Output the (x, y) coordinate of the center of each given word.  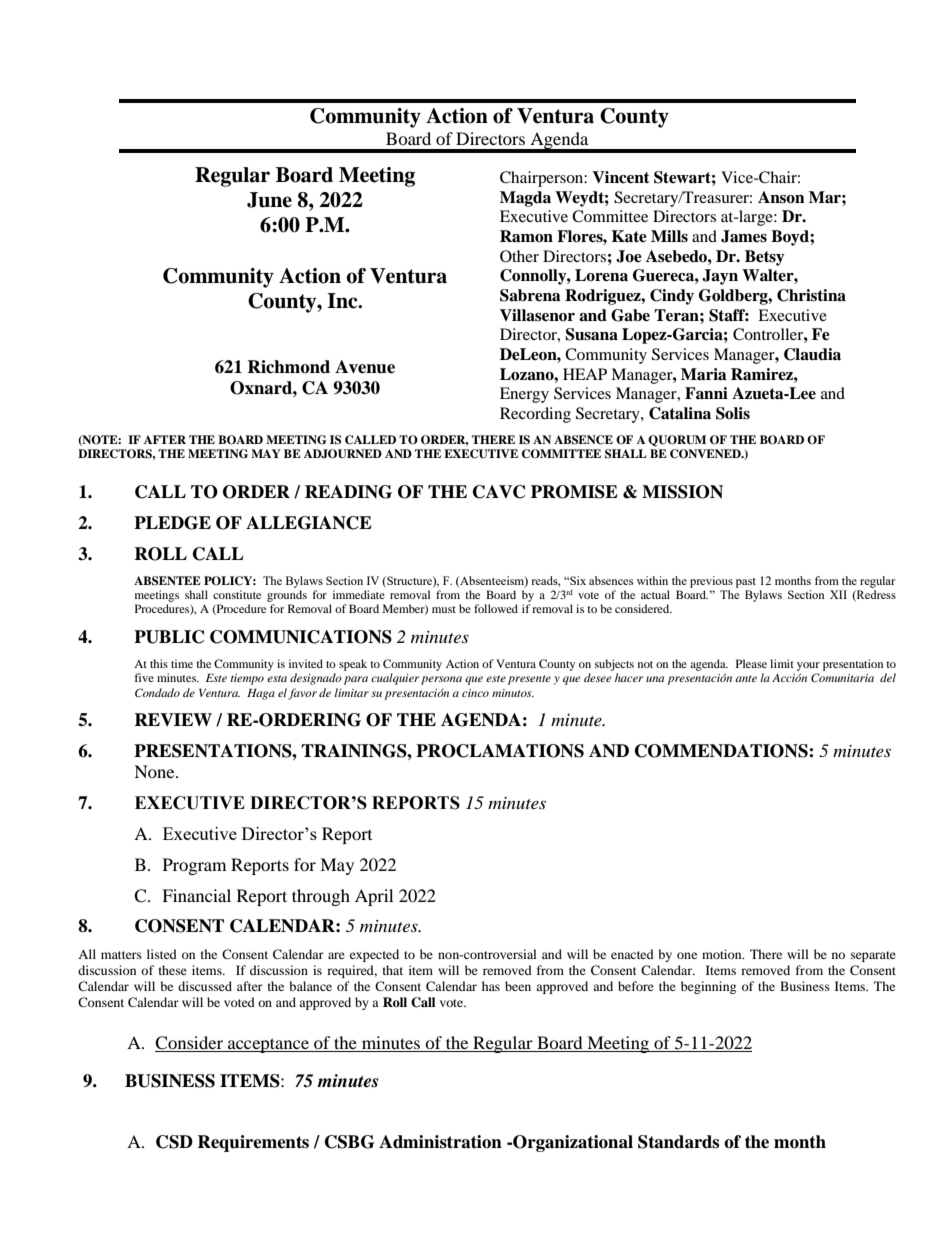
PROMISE (574, 492)
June (269, 200)
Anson (781, 197)
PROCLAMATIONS (500, 751)
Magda (525, 199)
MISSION (682, 492)
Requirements (253, 1143)
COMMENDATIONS (722, 751)
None (155, 771)
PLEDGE (172, 523)
